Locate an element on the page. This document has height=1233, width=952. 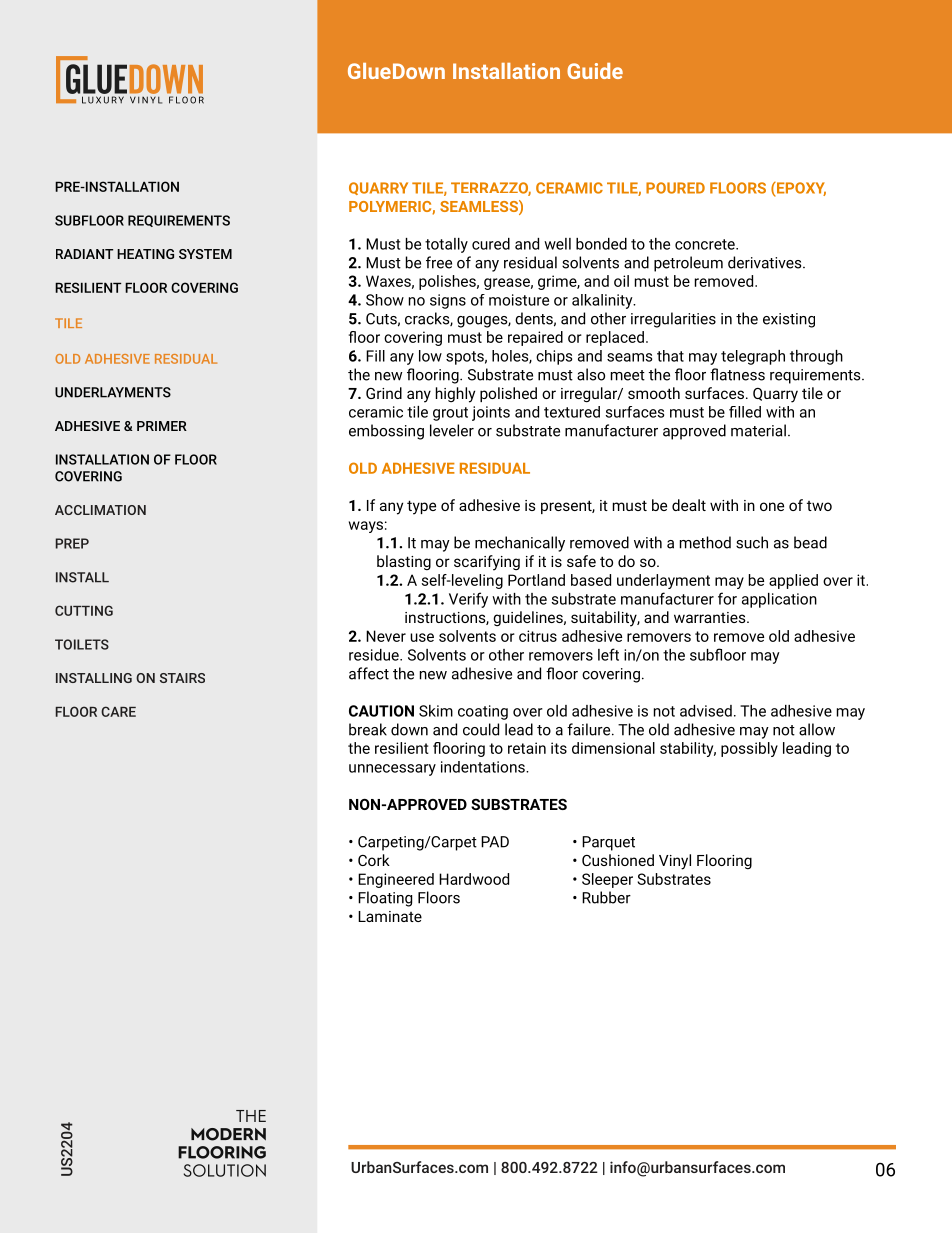
PRIMER is located at coordinates (162, 426).
